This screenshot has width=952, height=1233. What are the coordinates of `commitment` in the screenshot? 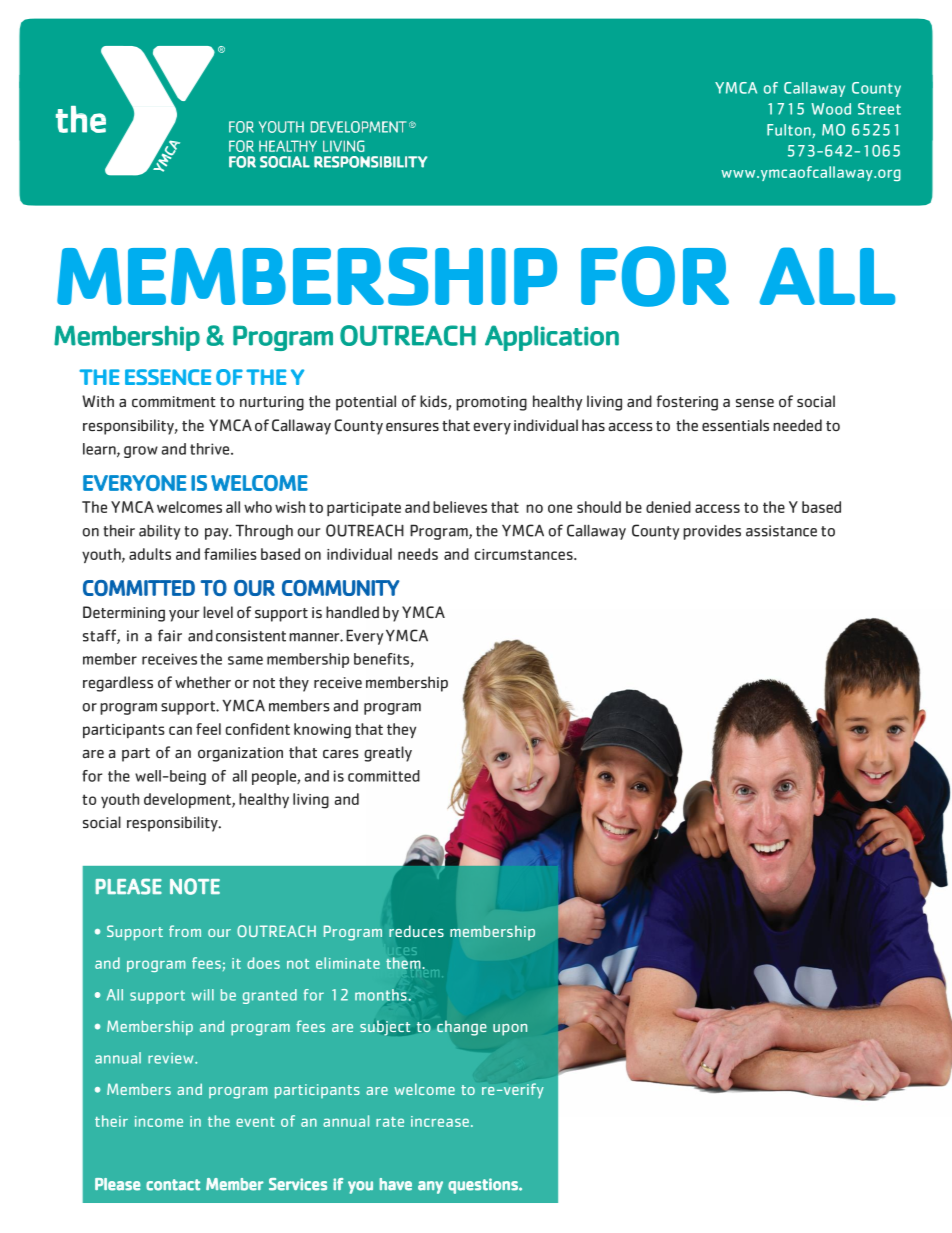 It's located at (174, 402).
